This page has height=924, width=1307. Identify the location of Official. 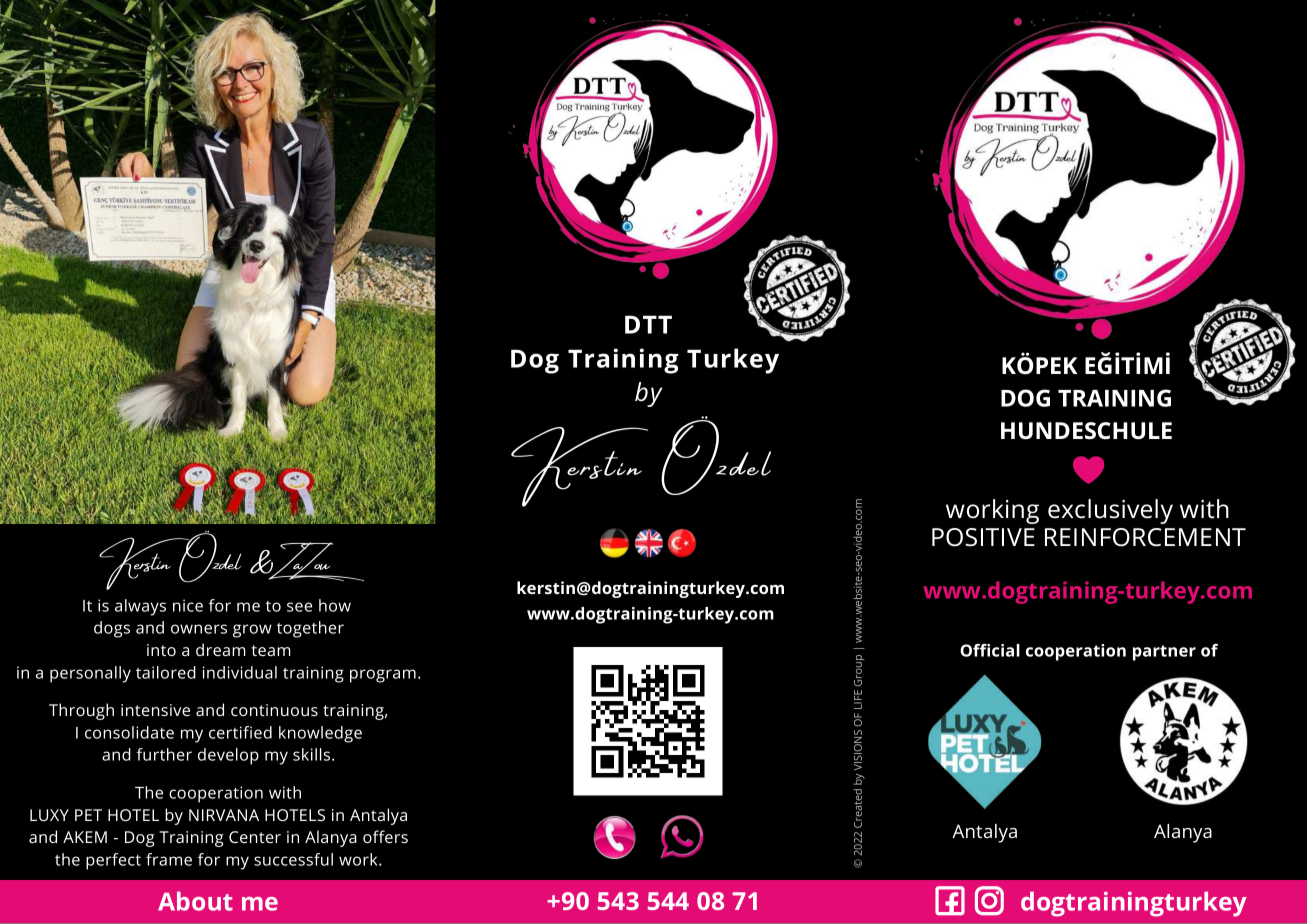
(990, 650).
